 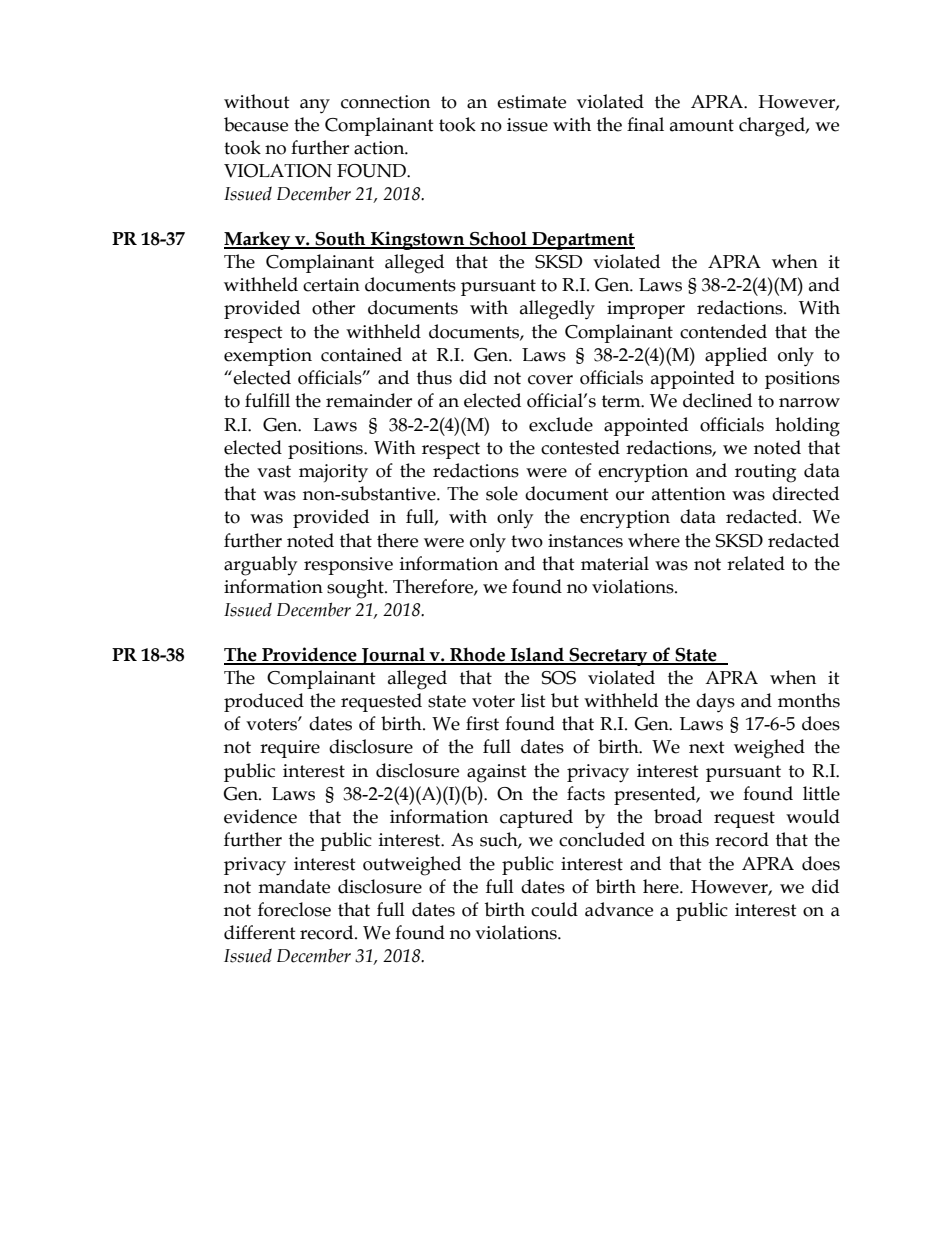 What do you see at coordinates (723, 331) in the screenshot?
I see `contended` at bounding box center [723, 331].
